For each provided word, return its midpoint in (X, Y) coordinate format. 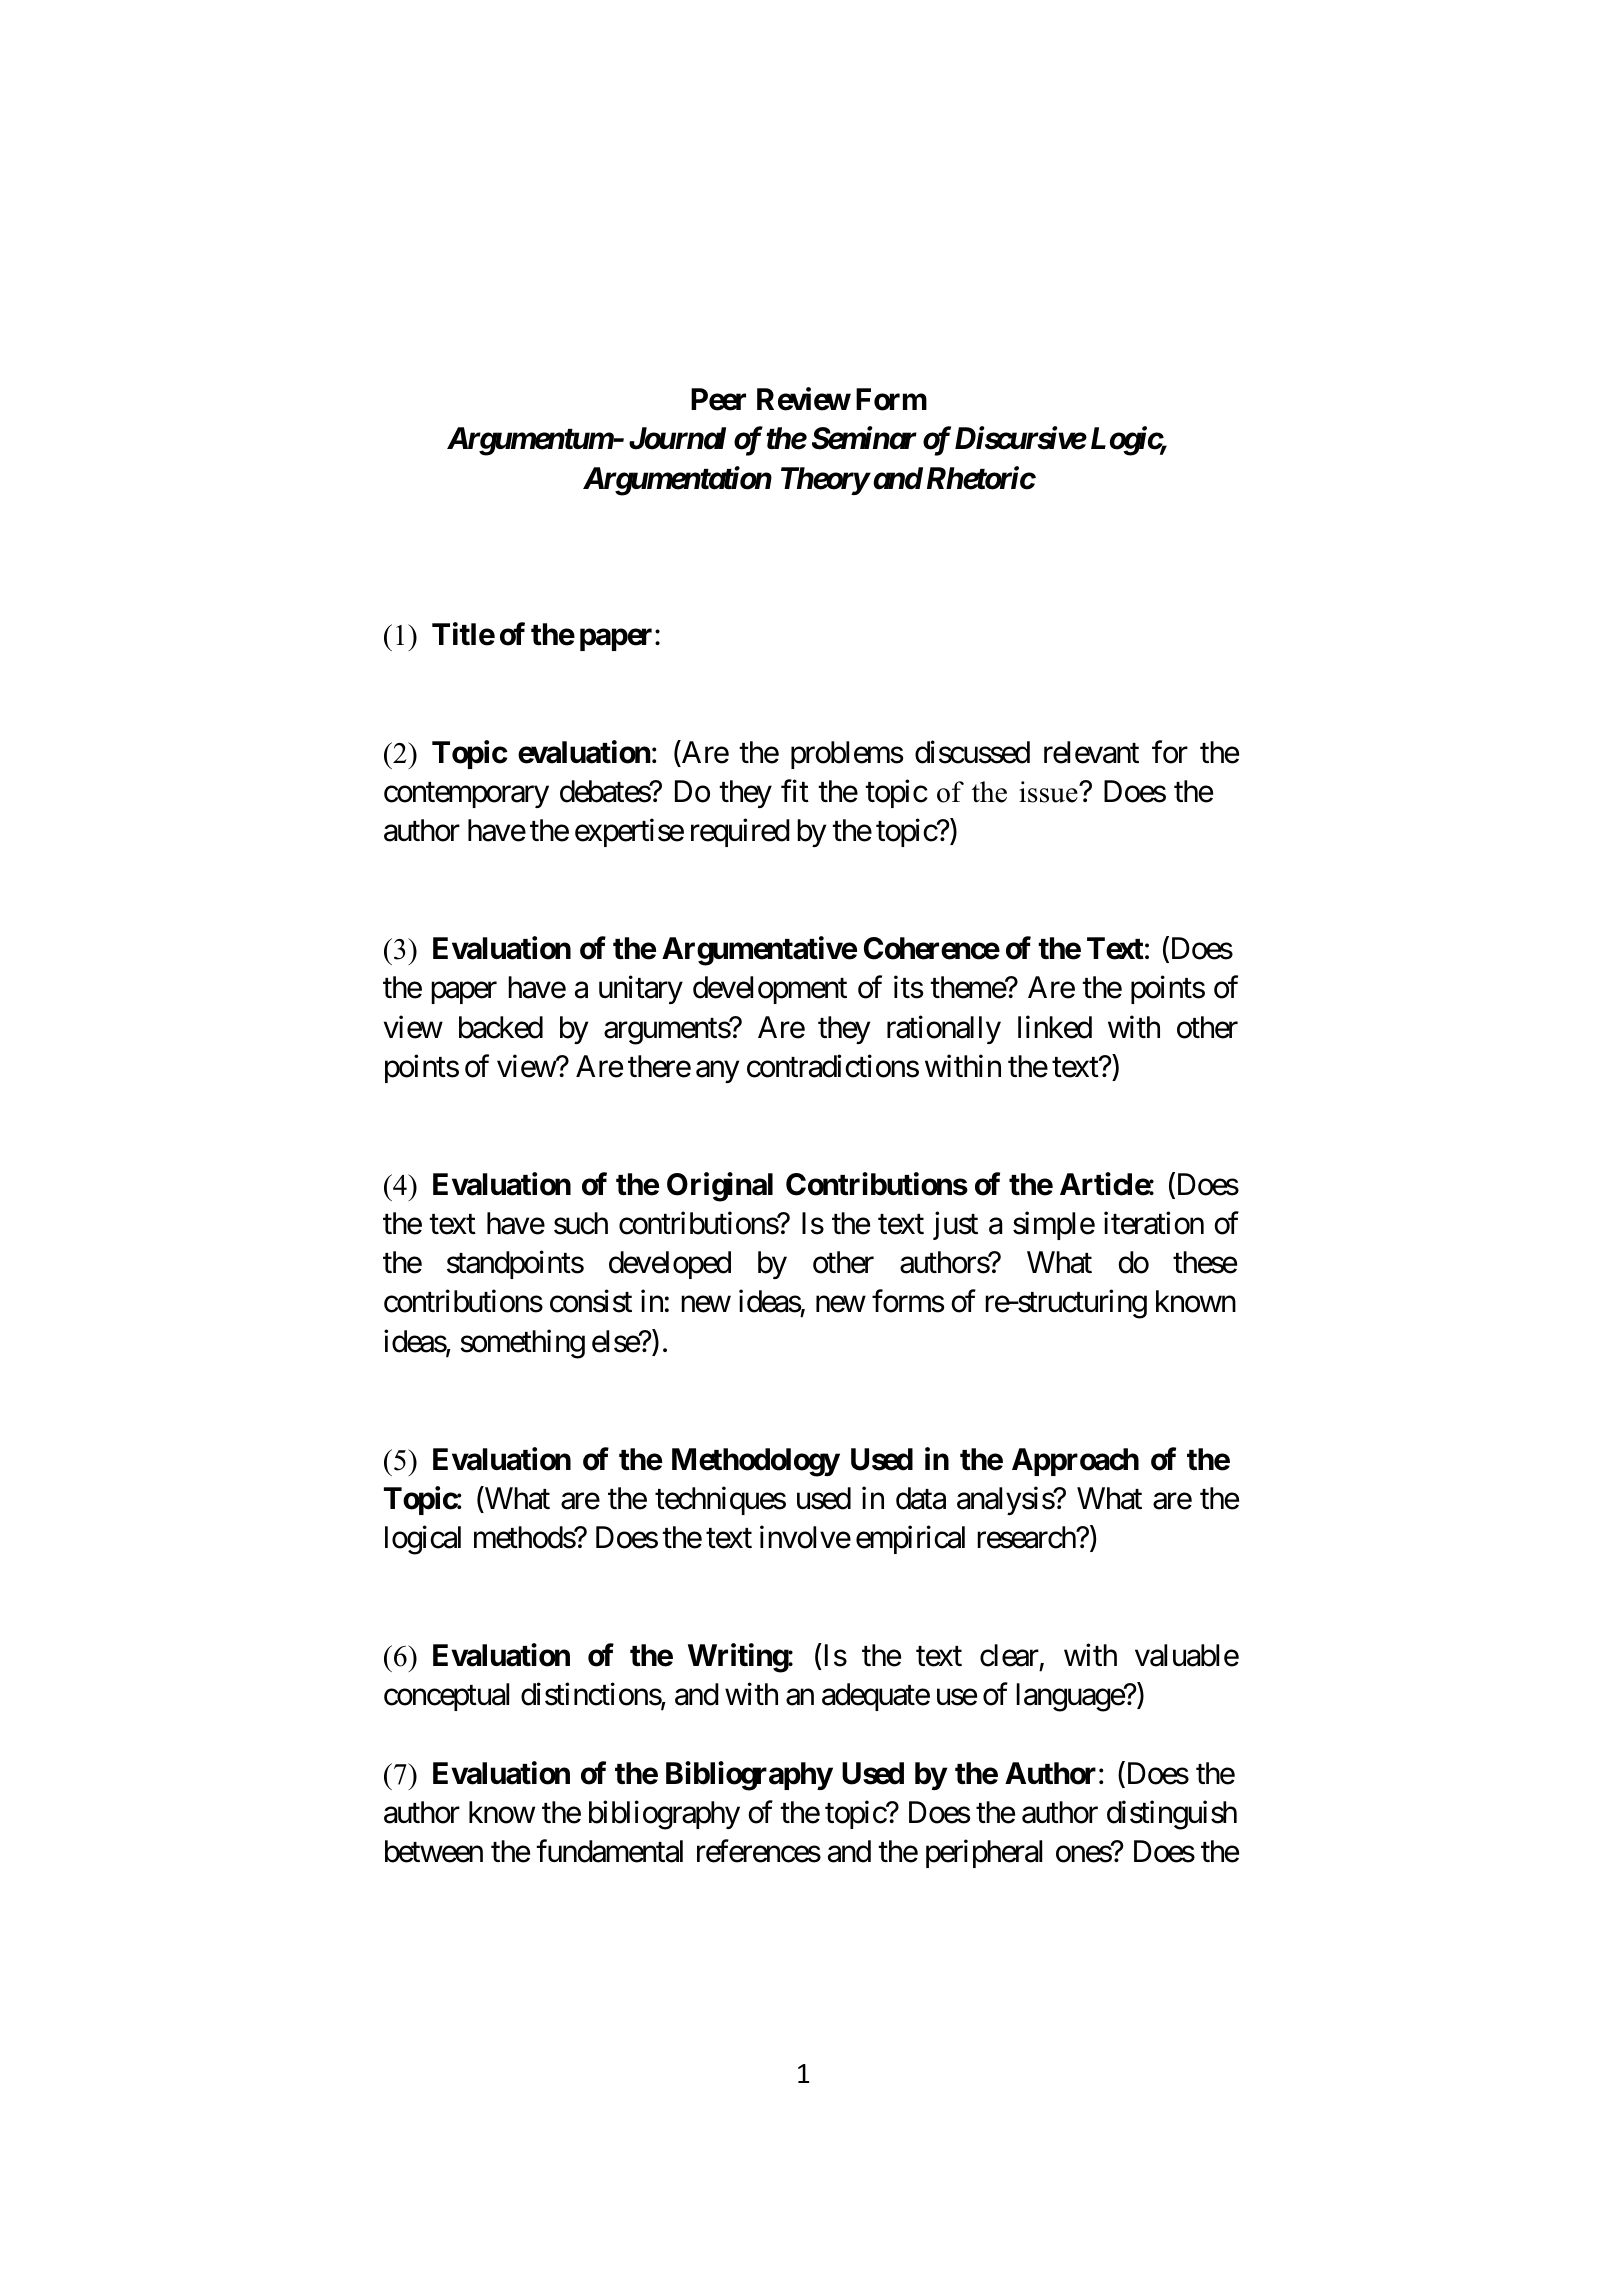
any (717, 1072)
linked (1055, 1027)
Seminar (864, 438)
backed (501, 1027)
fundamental (609, 1851)
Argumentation (677, 481)
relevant (1091, 752)
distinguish (1172, 1815)
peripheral (984, 1854)
